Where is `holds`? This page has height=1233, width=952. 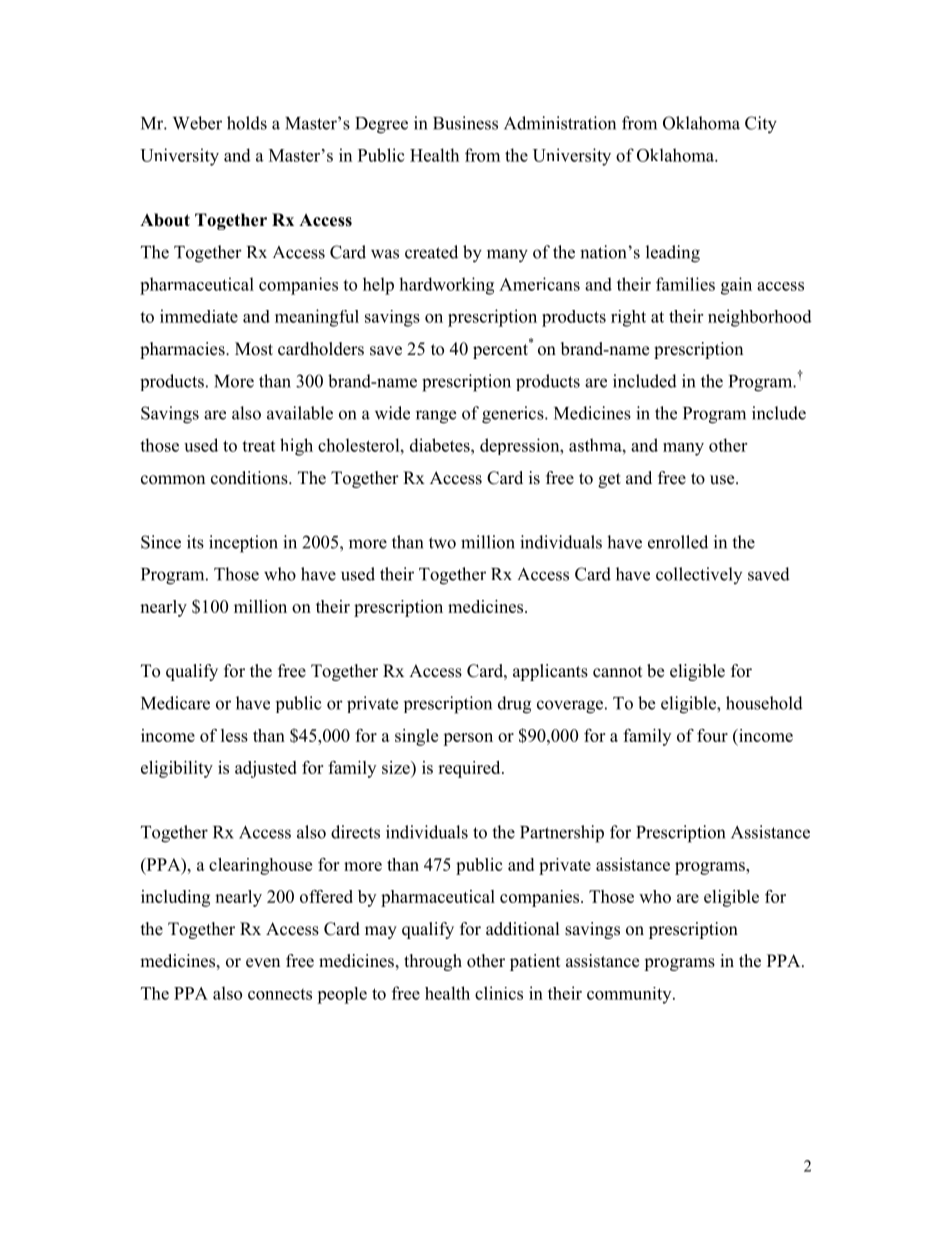 holds is located at coordinates (247, 123).
